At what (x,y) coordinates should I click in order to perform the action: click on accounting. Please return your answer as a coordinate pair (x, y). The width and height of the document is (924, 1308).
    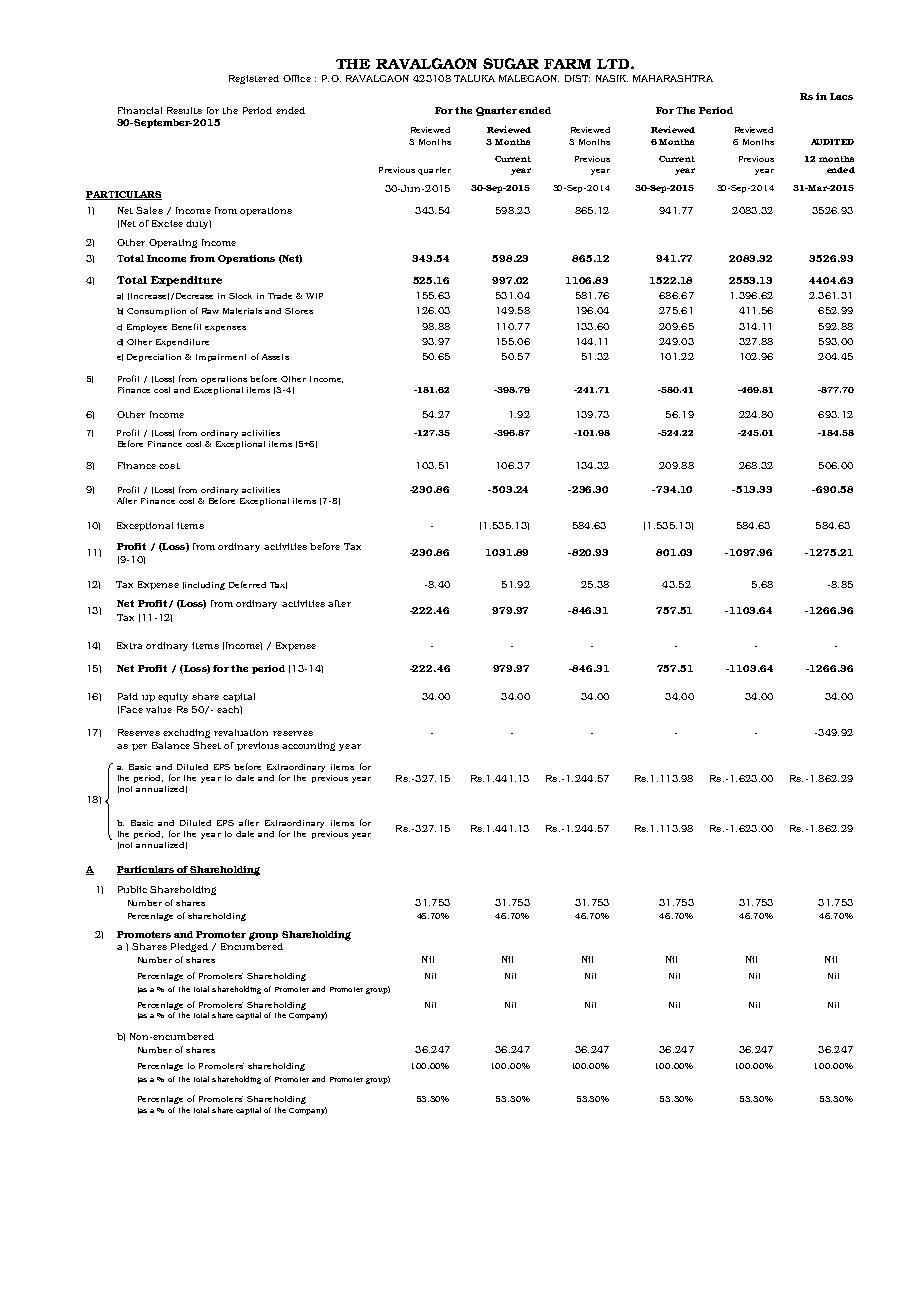
    Looking at the image, I should click on (308, 746).
